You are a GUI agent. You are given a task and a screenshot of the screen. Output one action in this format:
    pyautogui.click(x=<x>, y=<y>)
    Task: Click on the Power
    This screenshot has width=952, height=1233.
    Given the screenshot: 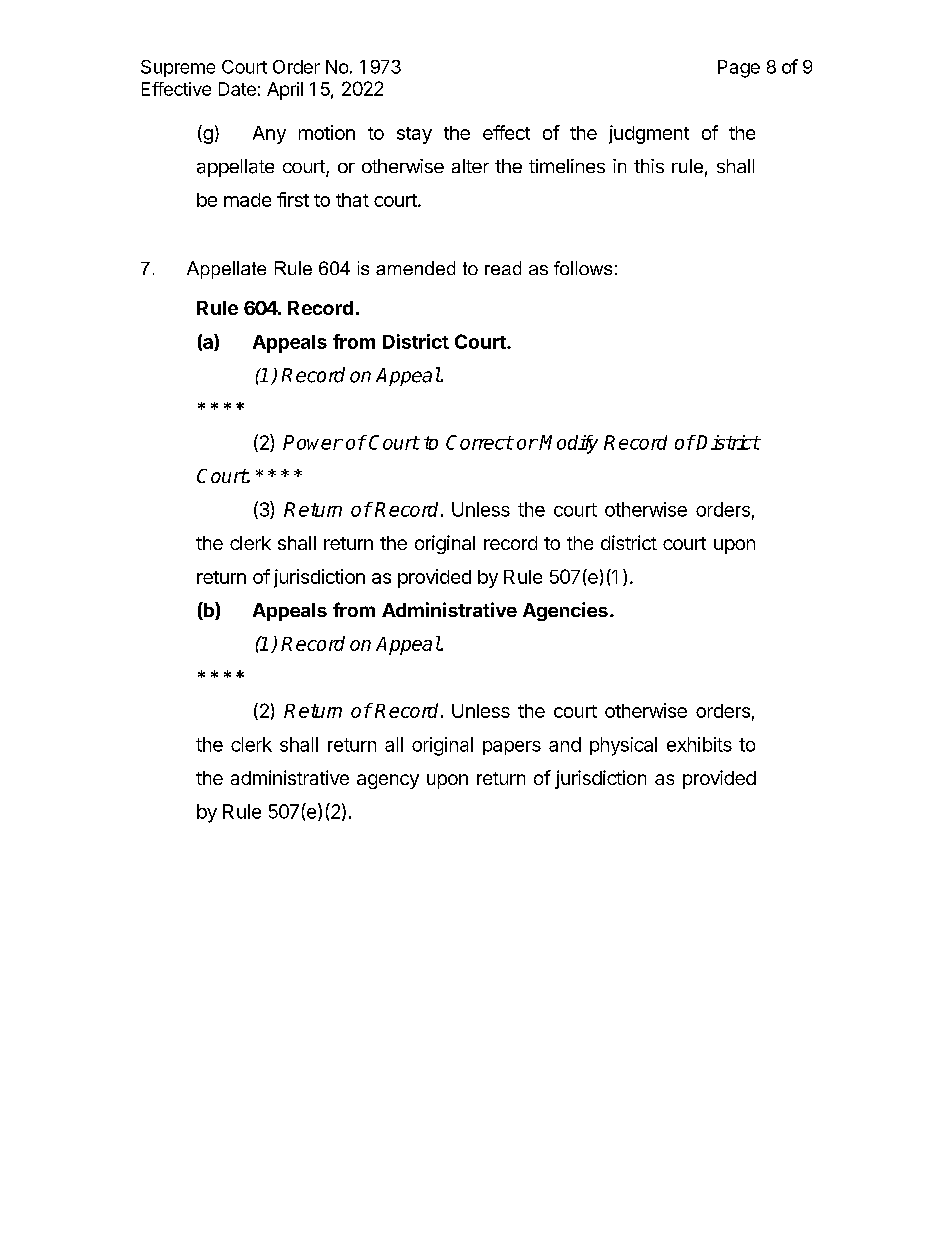 What is the action you would take?
    pyautogui.click(x=312, y=442)
